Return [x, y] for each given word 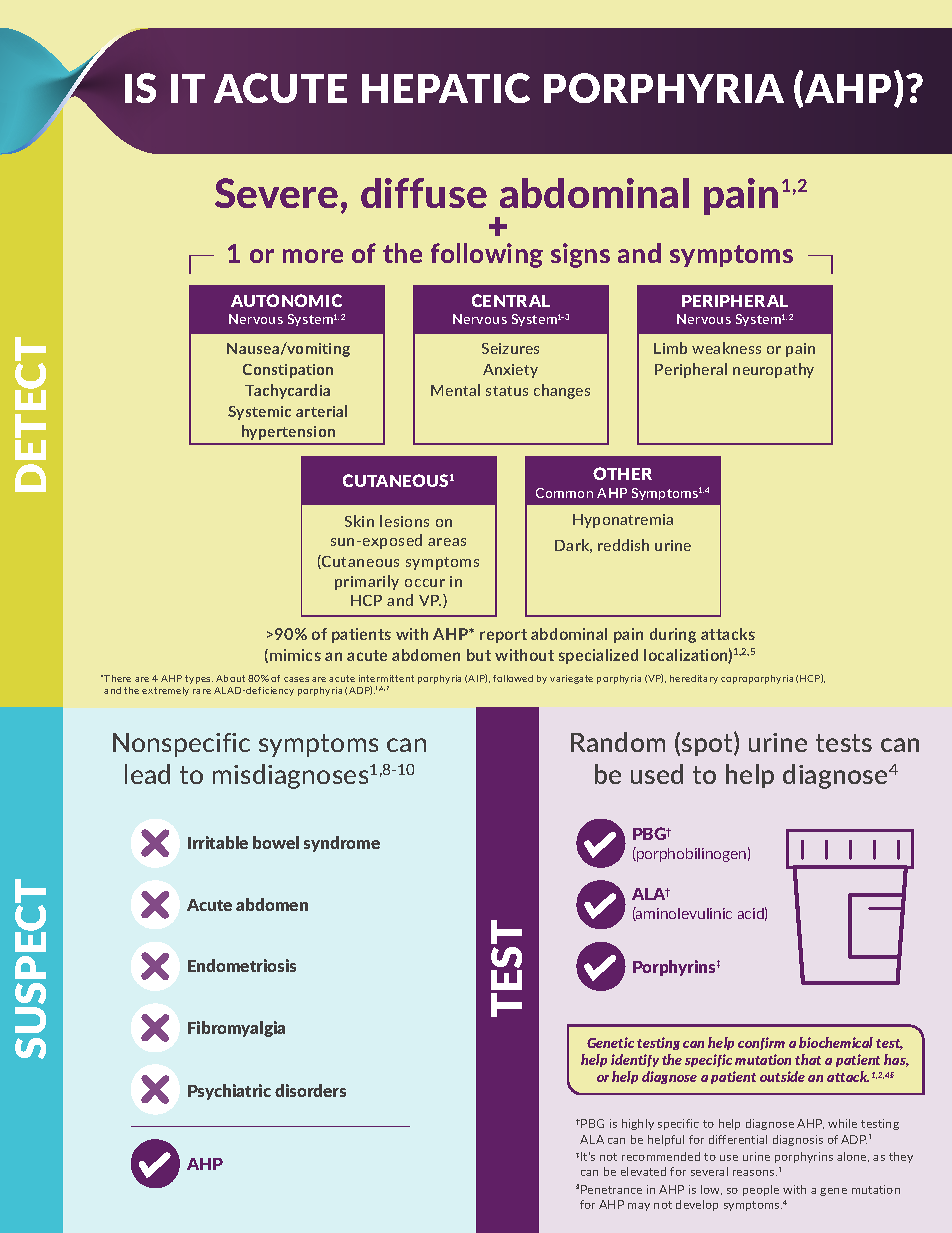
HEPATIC [446, 88]
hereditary [694, 679]
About [230, 678]
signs [580, 255]
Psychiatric [229, 1092]
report [503, 636]
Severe [276, 193]
